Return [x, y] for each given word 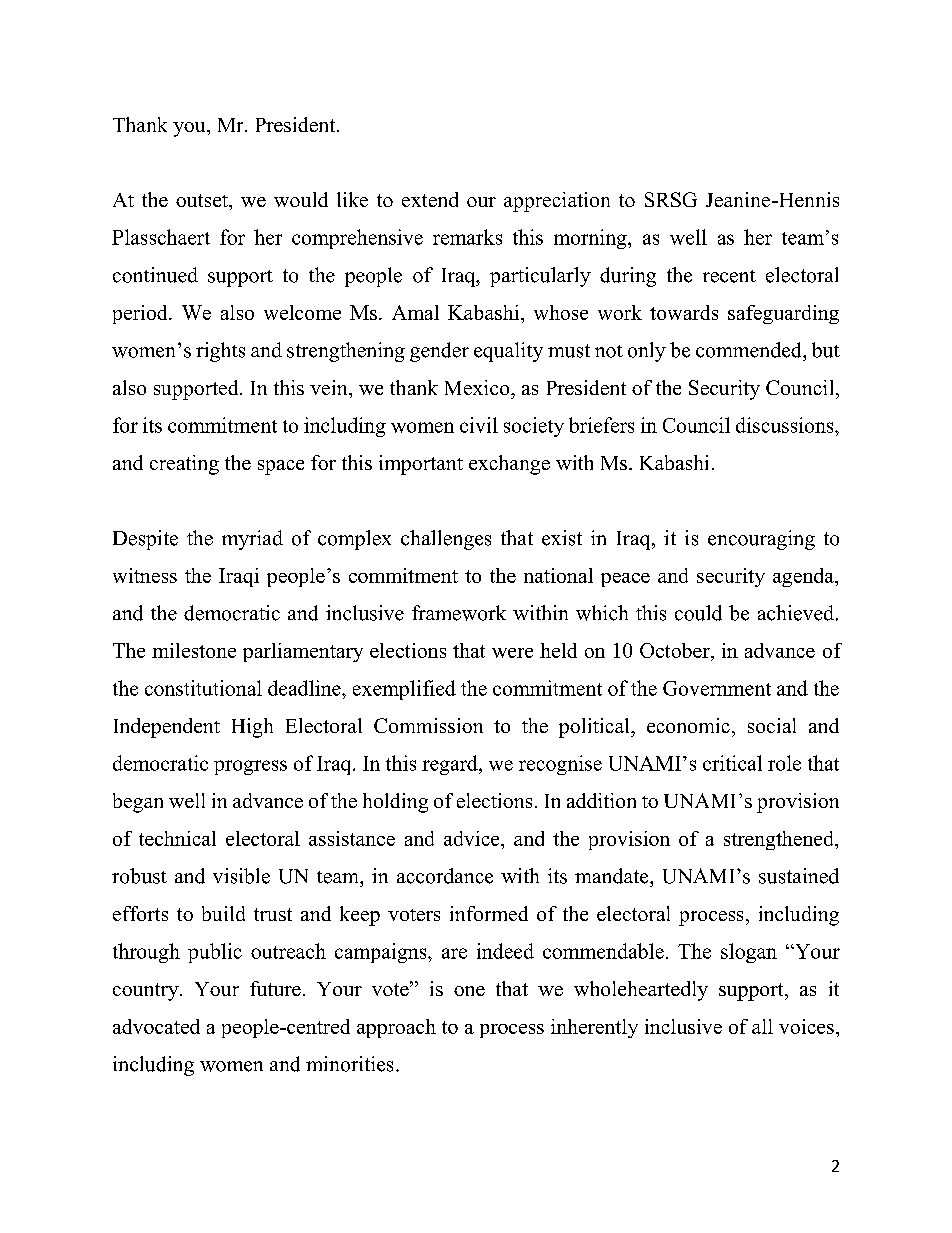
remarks [467, 237]
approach [396, 1028]
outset [203, 200]
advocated [156, 1026]
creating [184, 465]
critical [732, 763]
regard [451, 765]
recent [729, 276]
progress [250, 767]
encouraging [761, 540]
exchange [509, 465]
